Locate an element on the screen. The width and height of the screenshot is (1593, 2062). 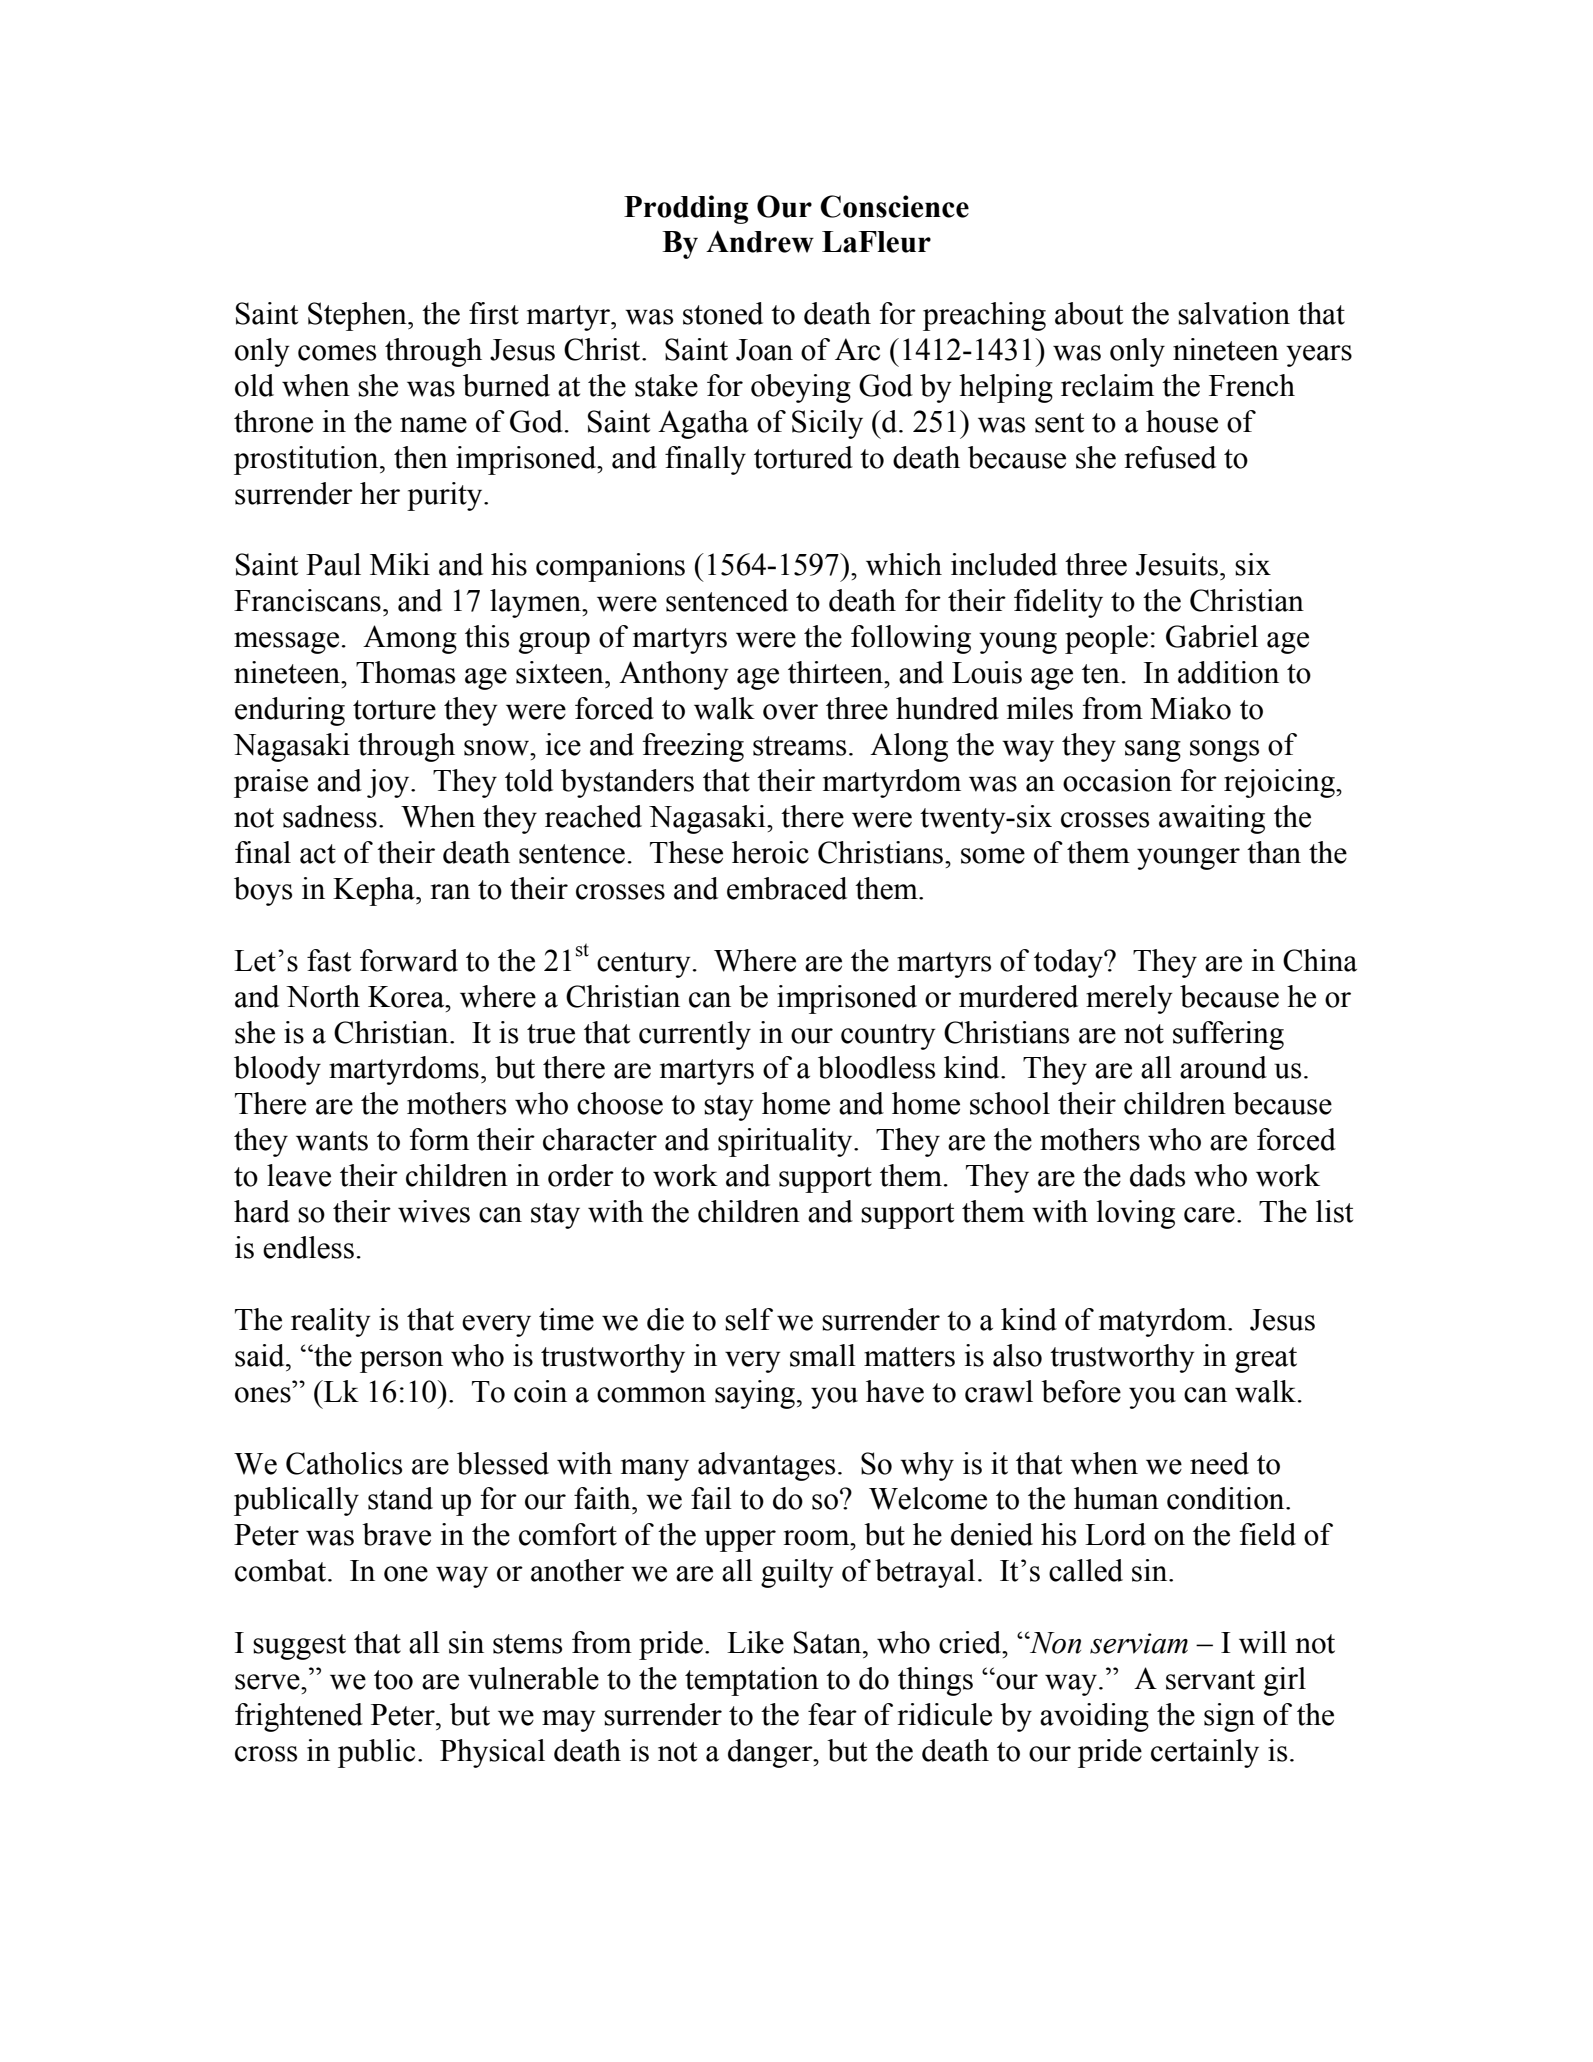
fear is located at coordinates (832, 1714).
